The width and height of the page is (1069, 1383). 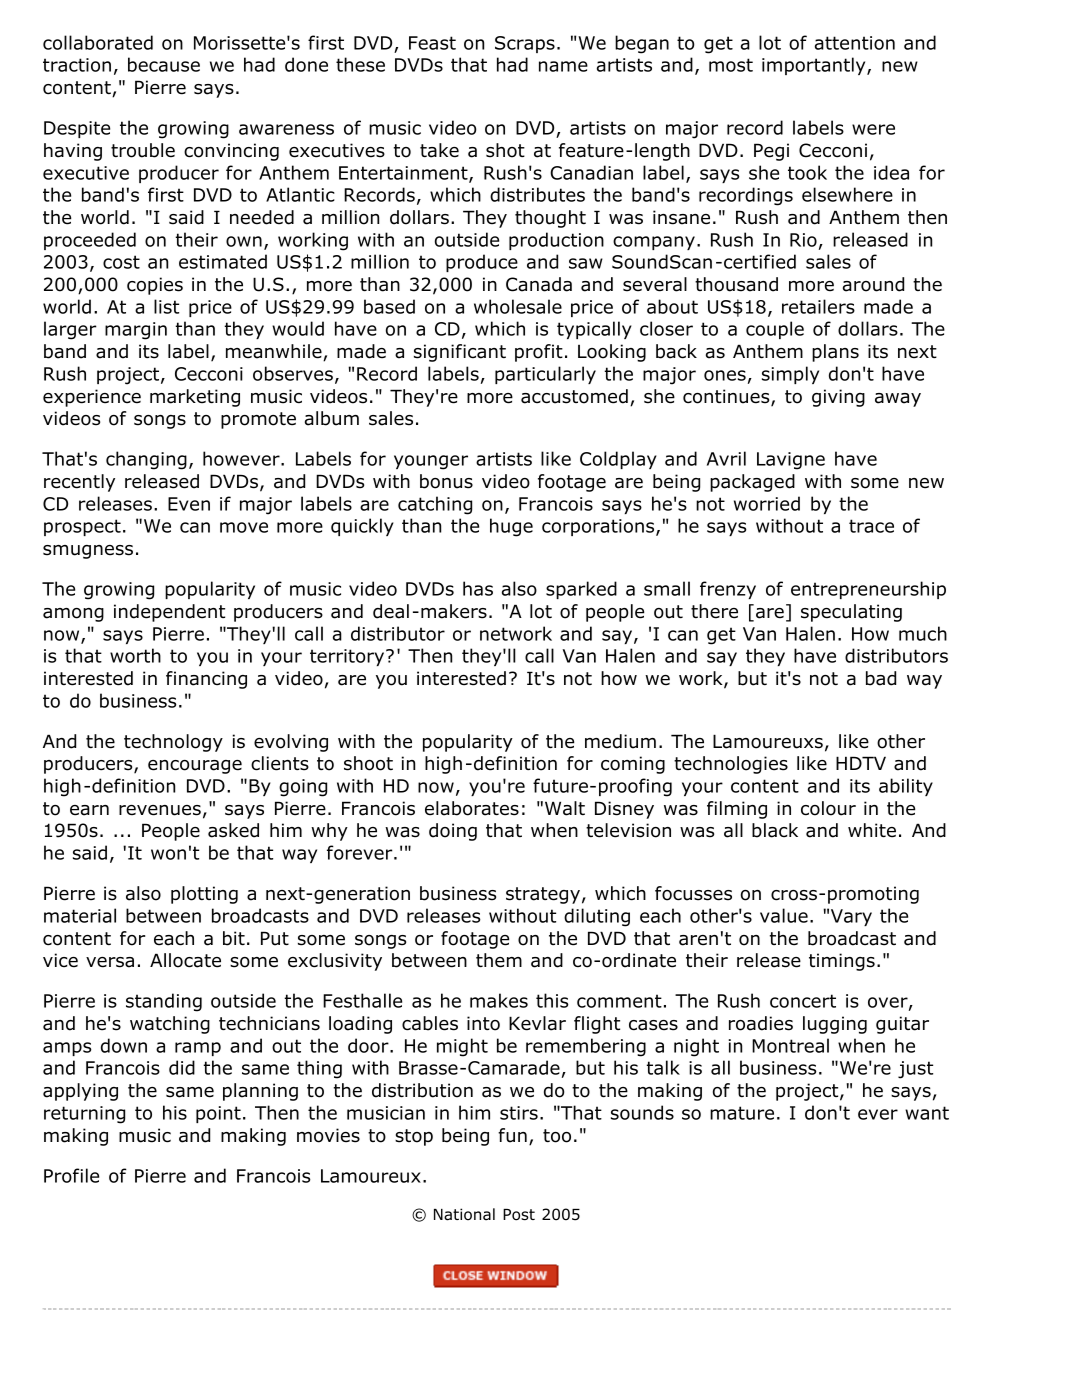 I want to click on because, so click(x=164, y=64).
